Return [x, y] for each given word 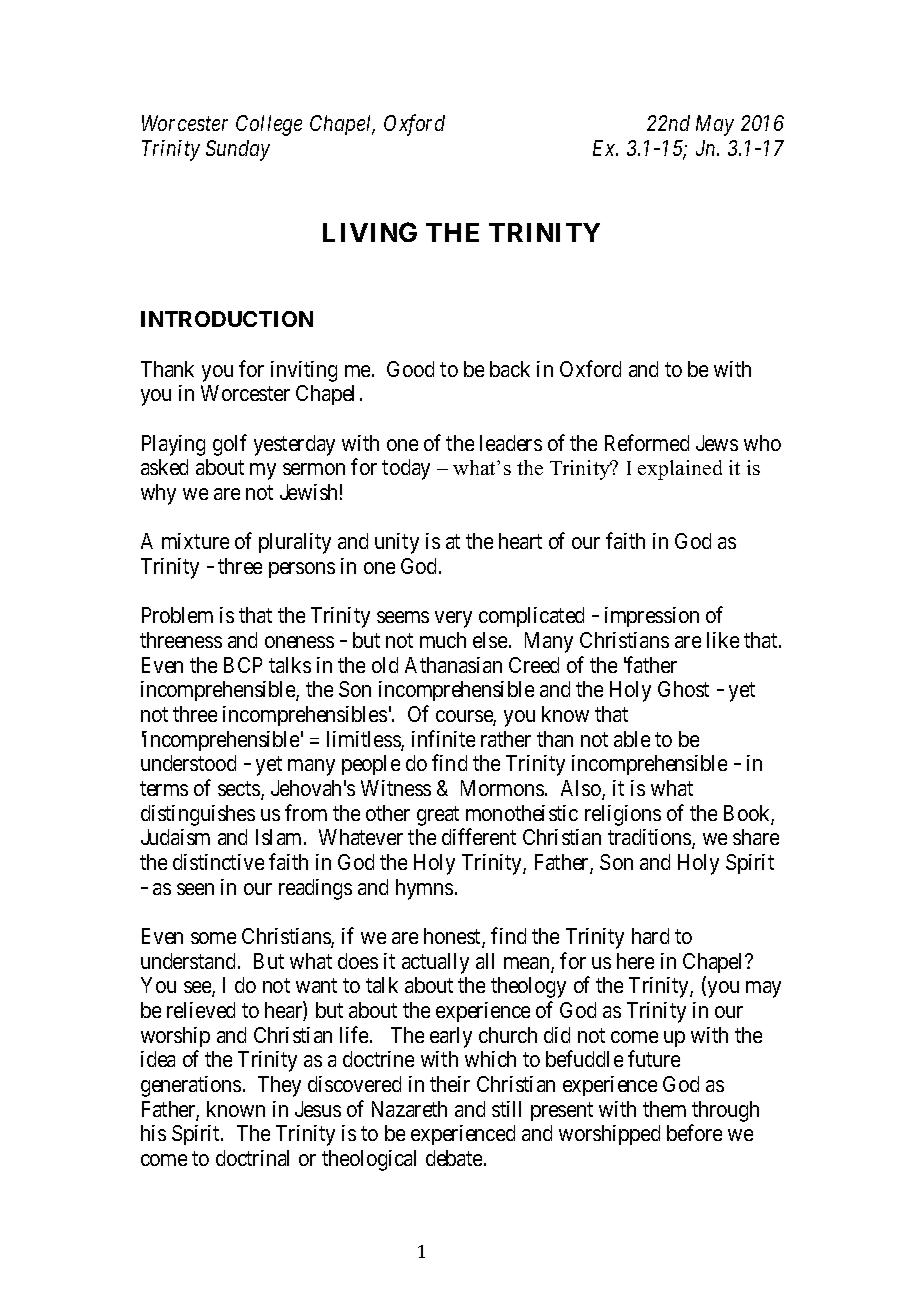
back [510, 369]
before [694, 1132]
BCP [243, 665]
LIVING [370, 232]
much [443, 640]
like [723, 640]
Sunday [238, 150]
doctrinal [252, 1158]
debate [455, 1158]
